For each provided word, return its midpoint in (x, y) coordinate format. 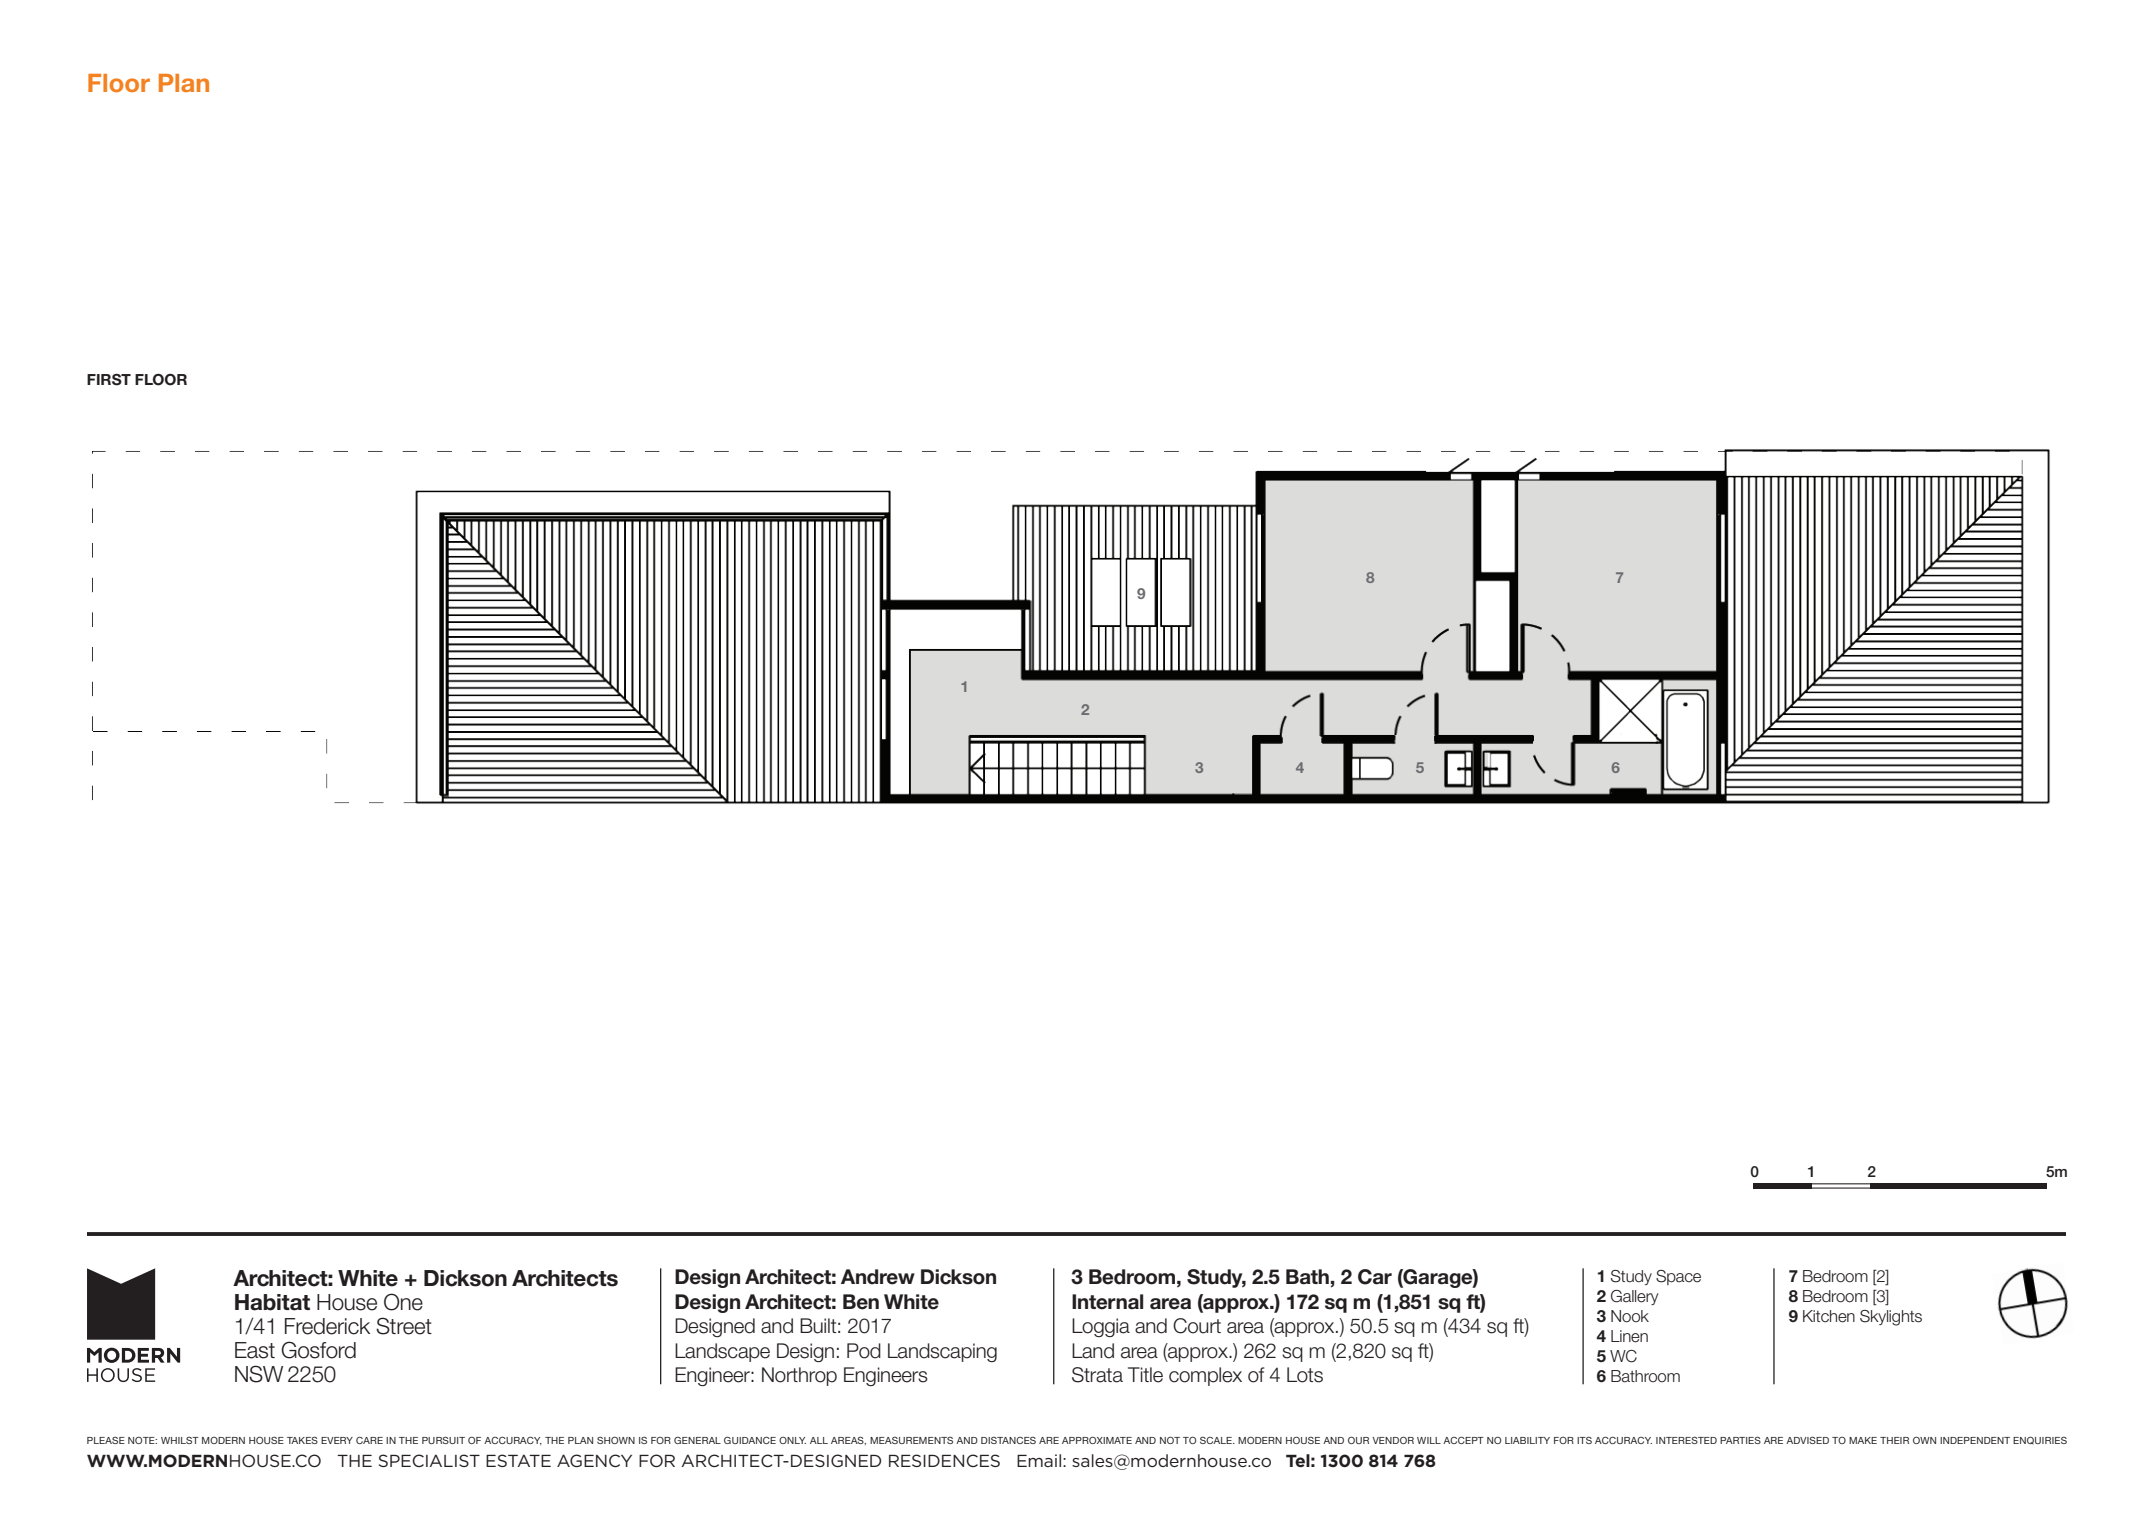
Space (1678, 1277)
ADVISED (1807, 1440)
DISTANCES (1008, 1440)
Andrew (878, 1277)
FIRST (109, 380)
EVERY (337, 1440)
